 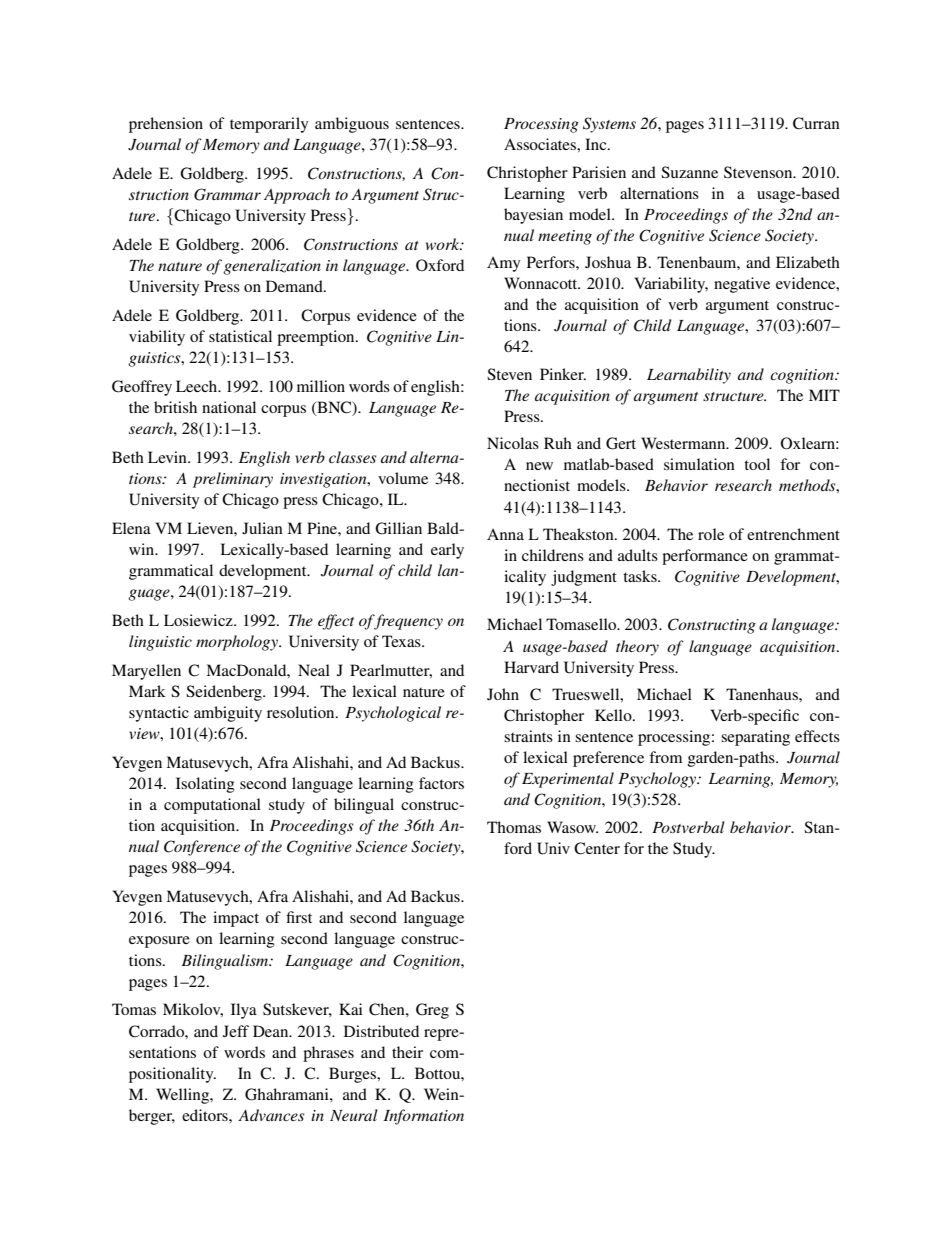 I want to click on Nicolas, so click(x=513, y=443).
